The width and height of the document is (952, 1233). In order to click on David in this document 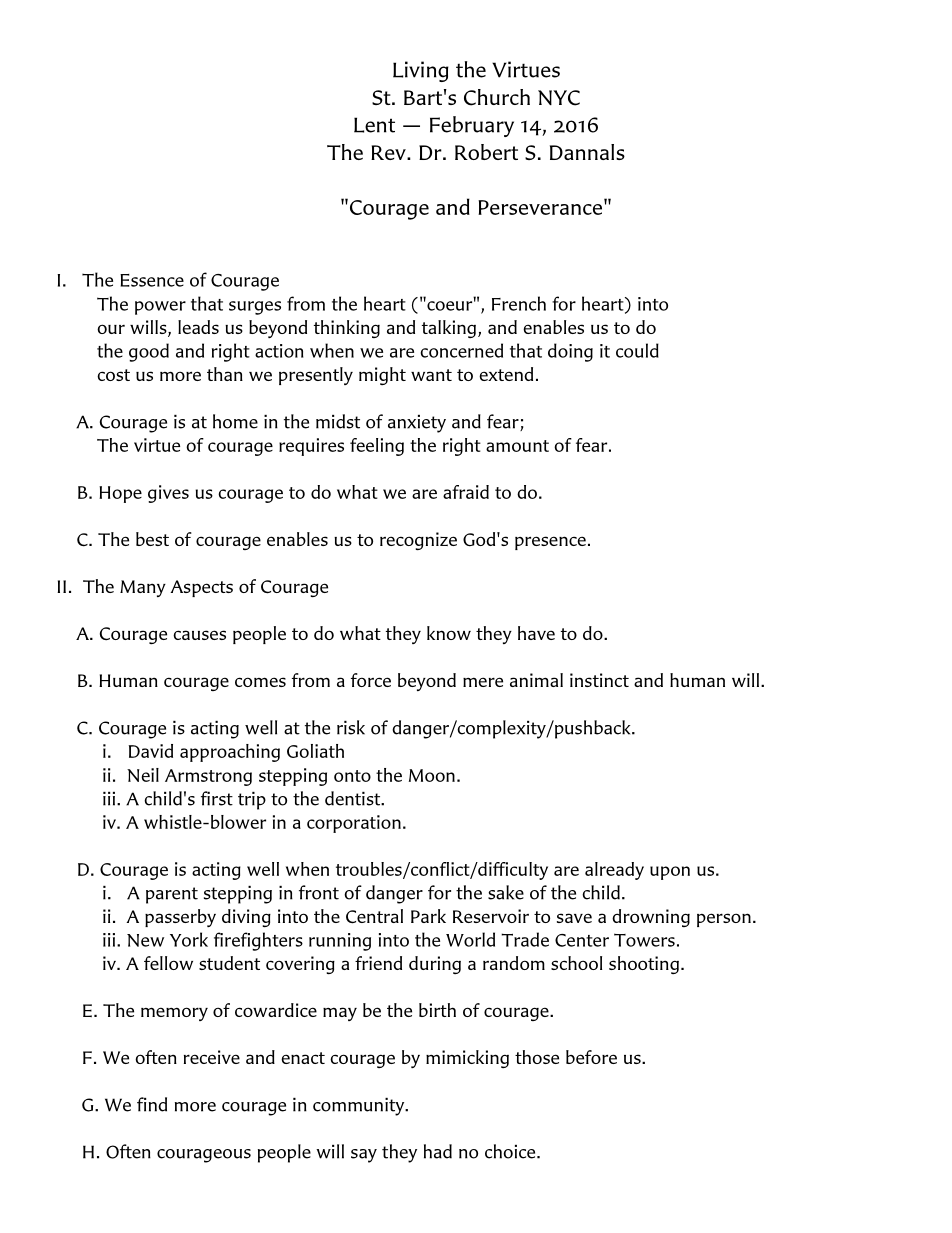, I will do `click(150, 751)`.
